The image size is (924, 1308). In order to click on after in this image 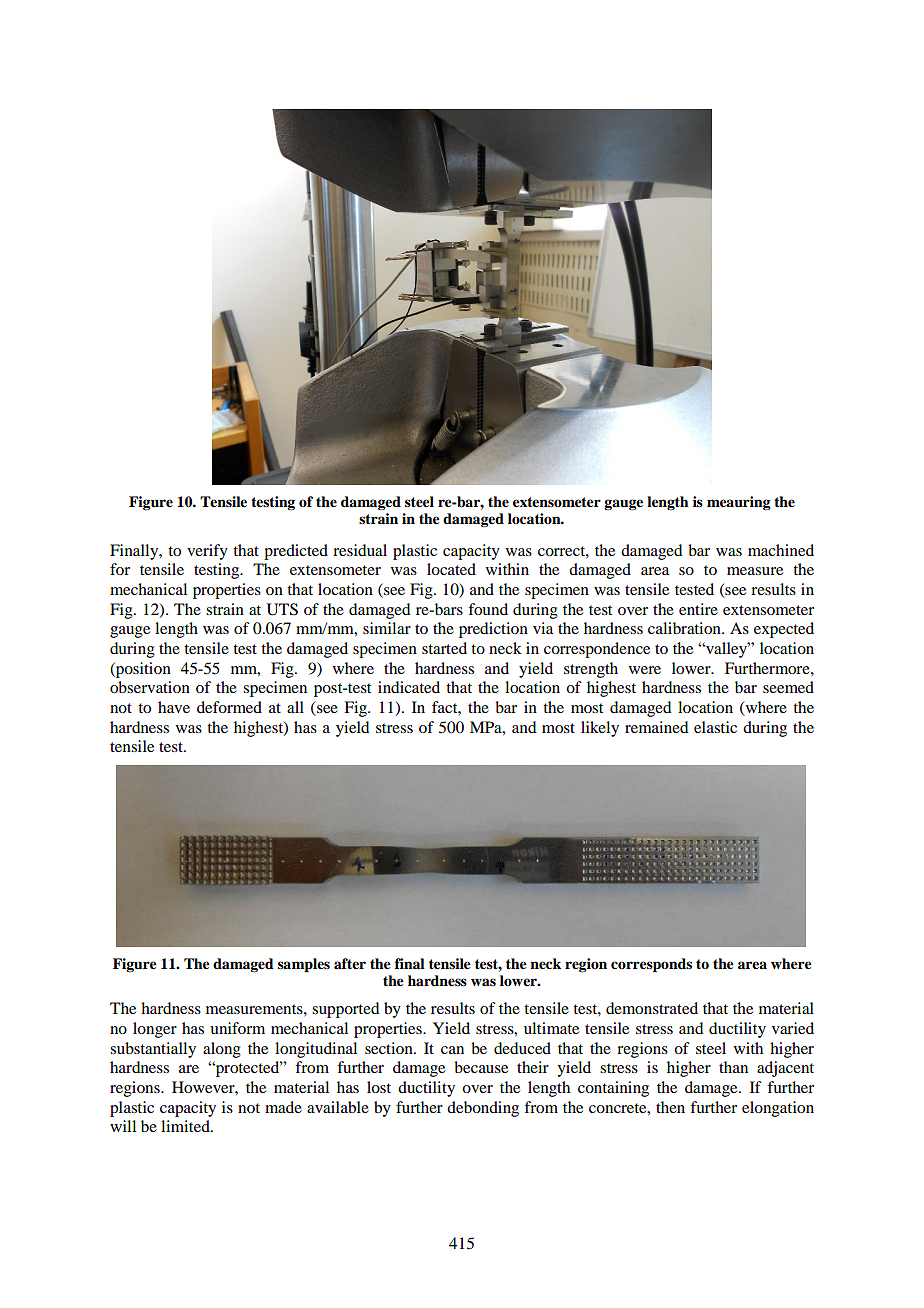, I will do `click(350, 963)`.
